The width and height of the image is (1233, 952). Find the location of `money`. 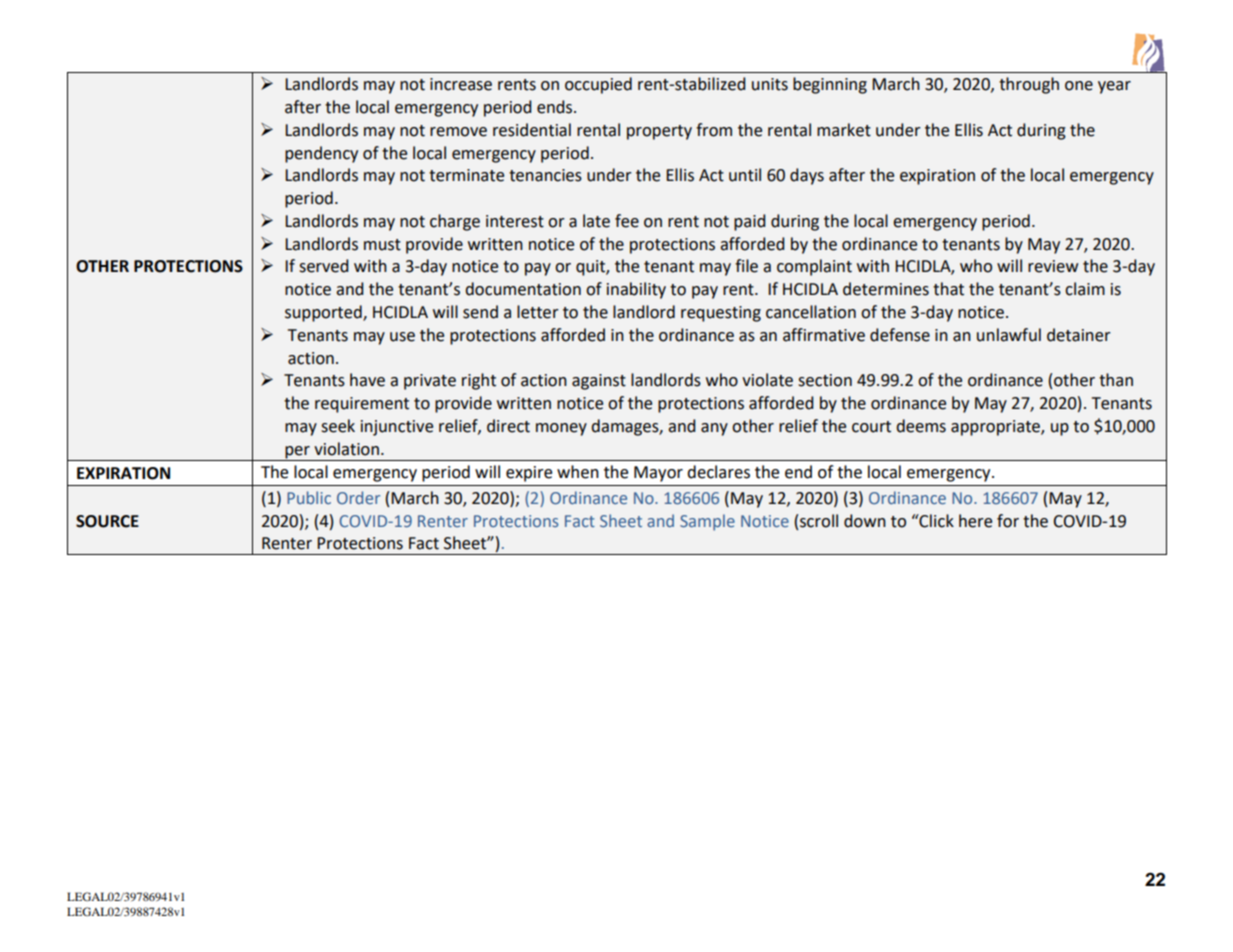

money is located at coordinates (561, 429).
